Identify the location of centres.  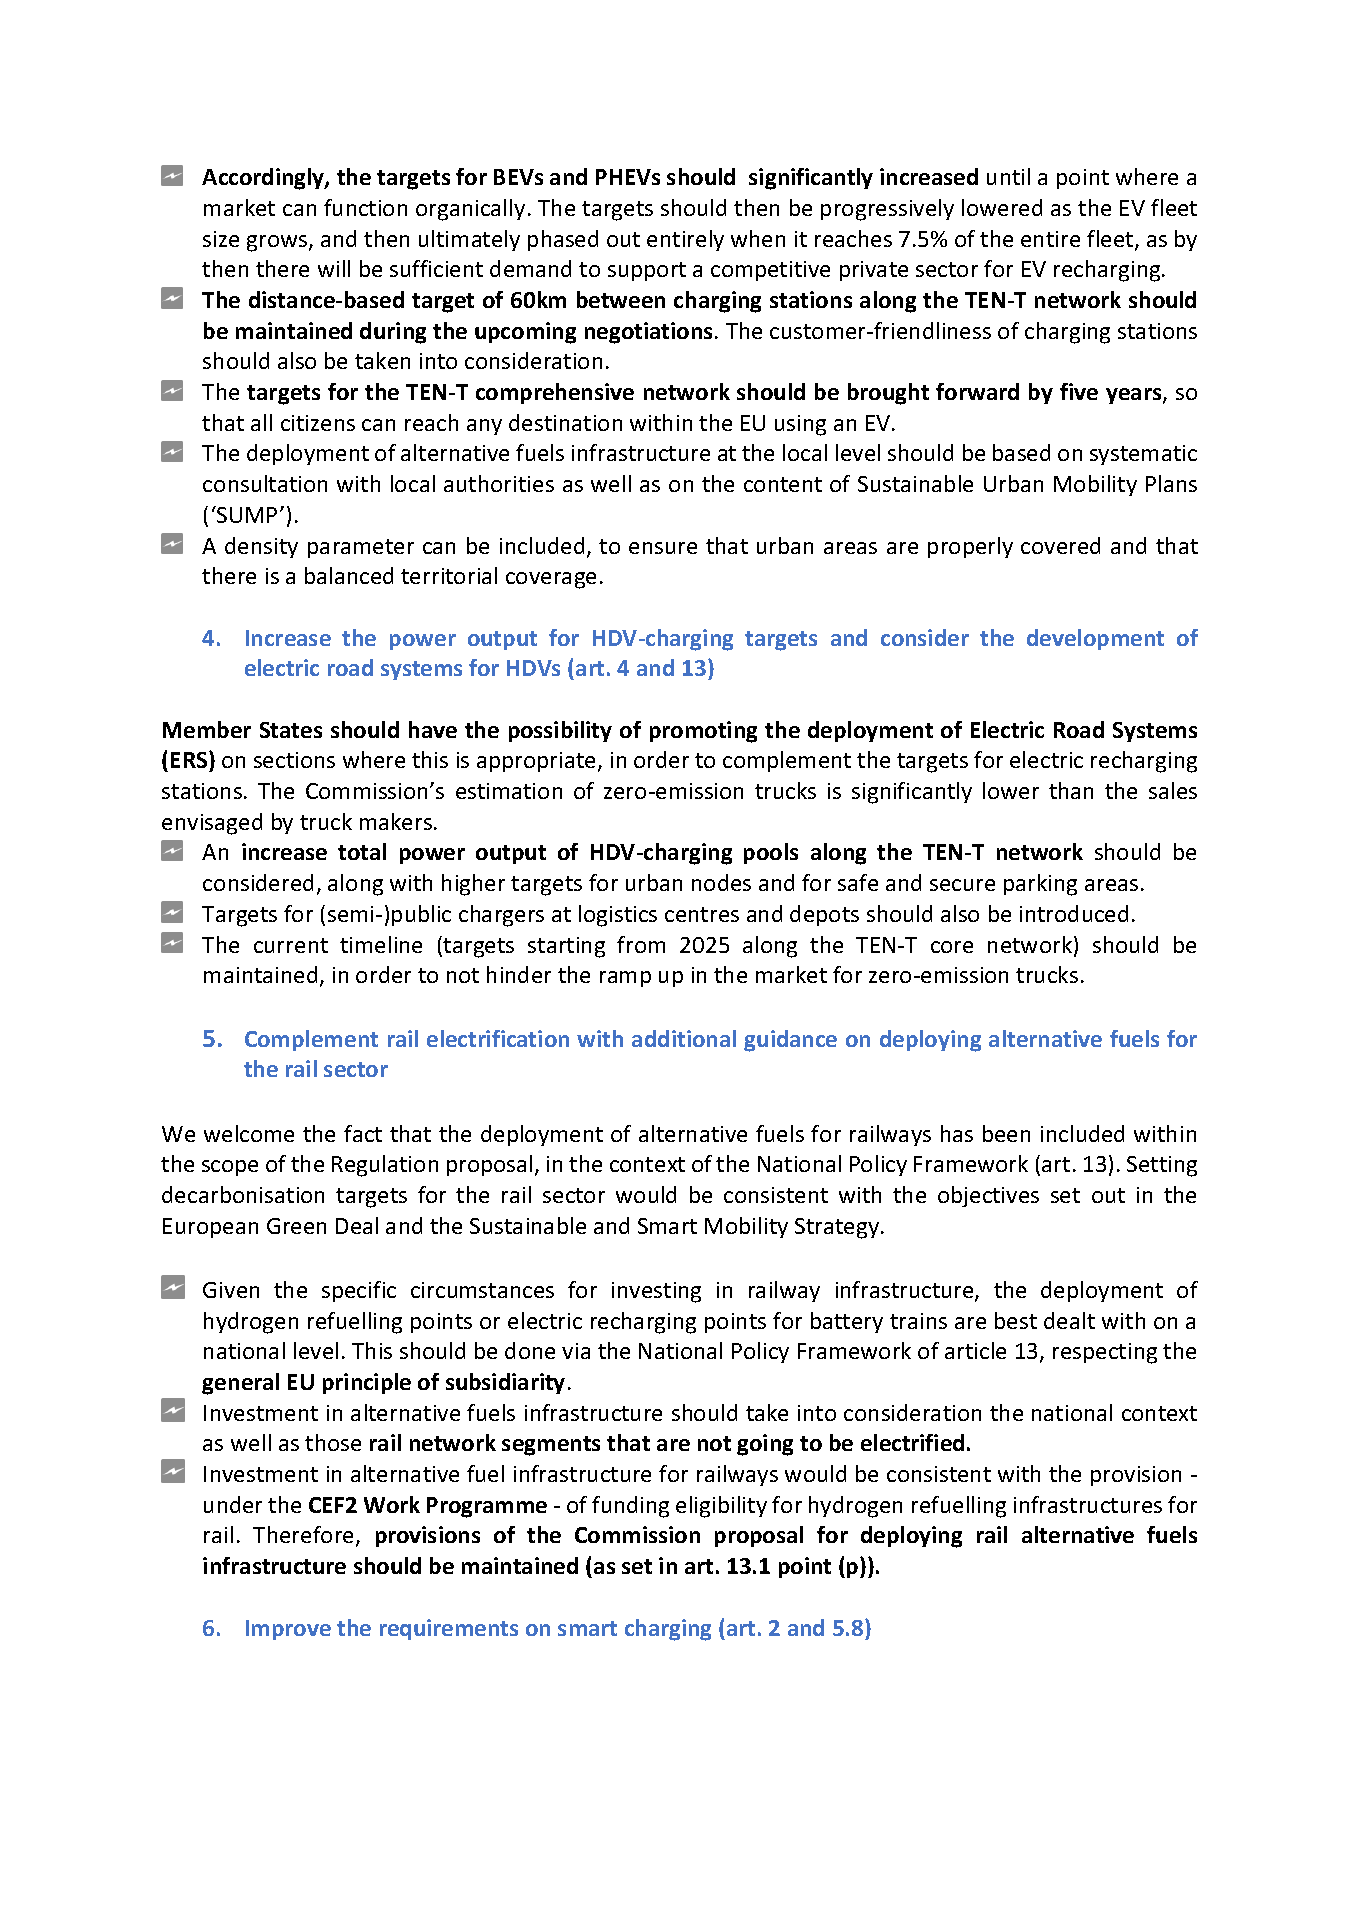
(702, 914).
